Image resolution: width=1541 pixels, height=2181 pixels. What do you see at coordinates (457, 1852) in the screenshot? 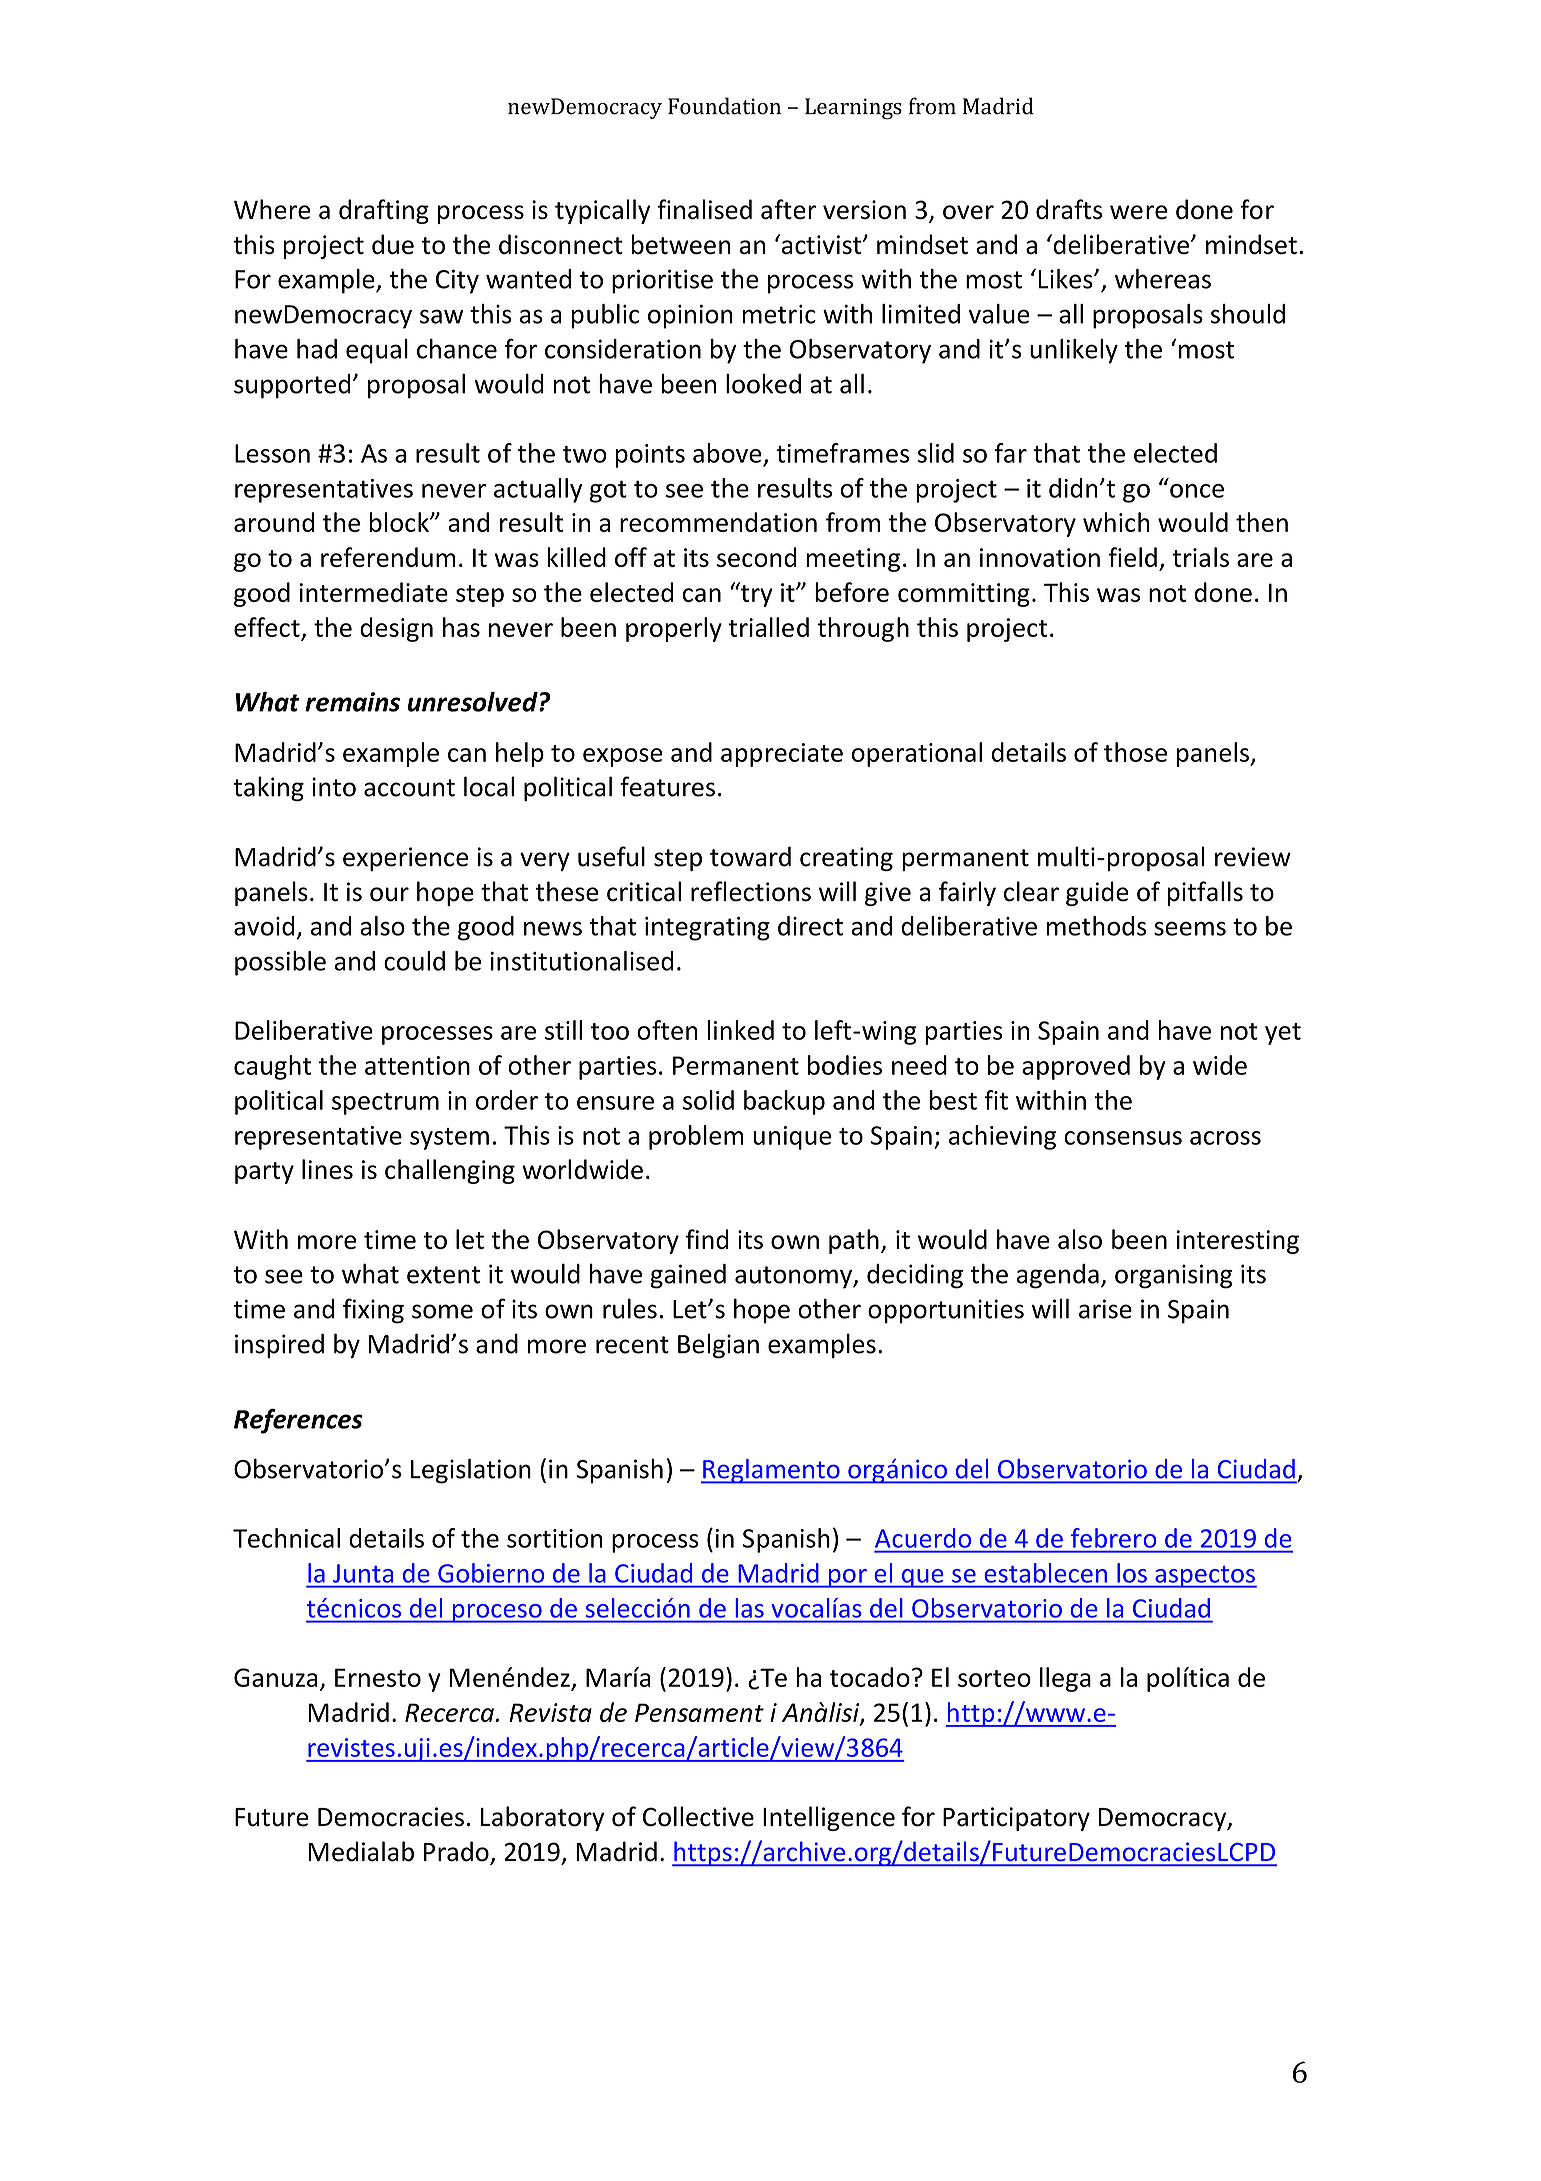
I see `Prado` at bounding box center [457, 1852].
